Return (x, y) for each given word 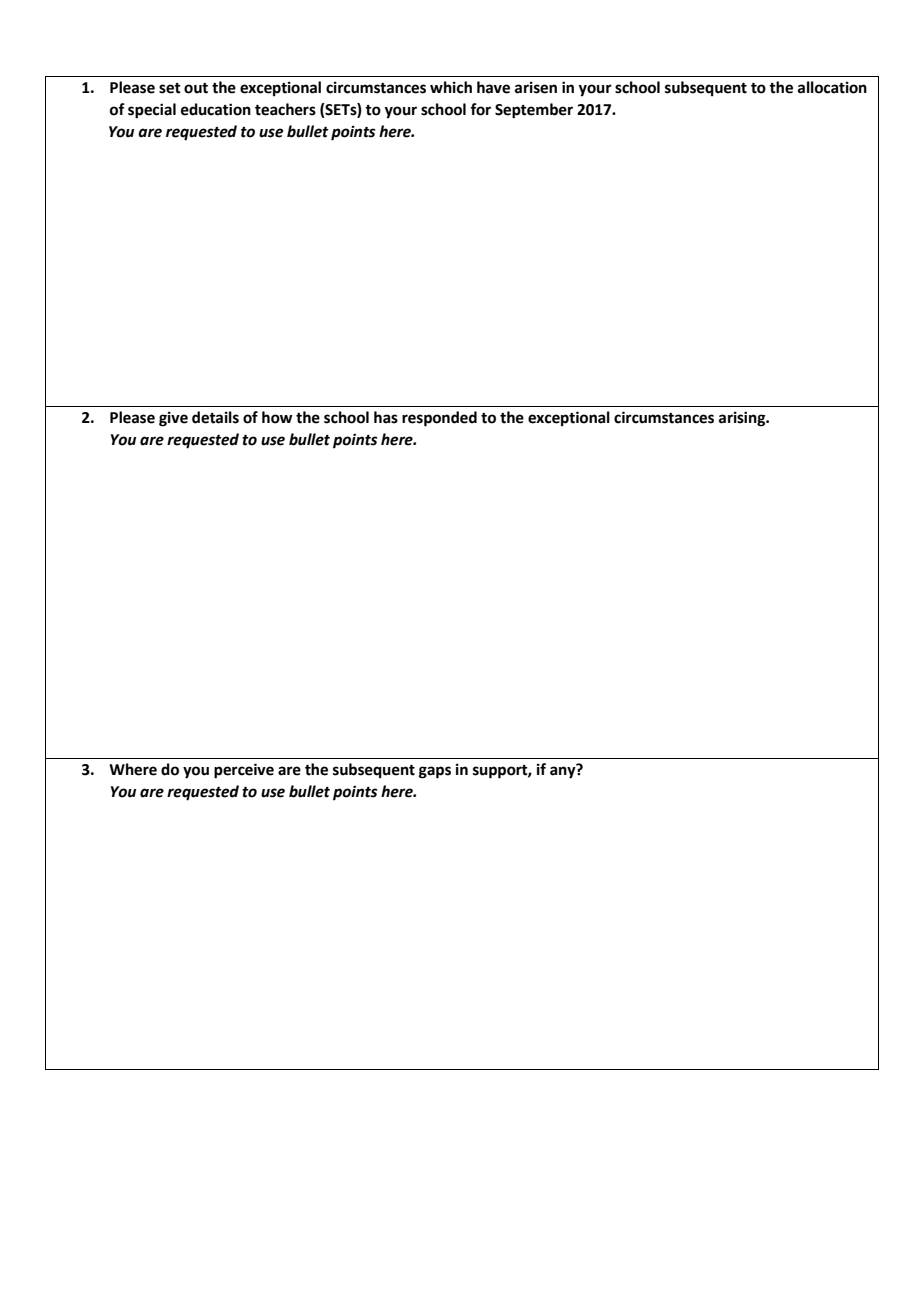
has (386, 417)
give (173, 419)
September (534, 111)
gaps (435, 772)
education (216, 109)
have (493, 87)
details (215, 417)
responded (439, 419)
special (152, 111)
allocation (832, 87)
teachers (285, 109)
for (480, 109)
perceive (244, 771)
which (451, 87)
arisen (536, 87)
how (277, 417)
